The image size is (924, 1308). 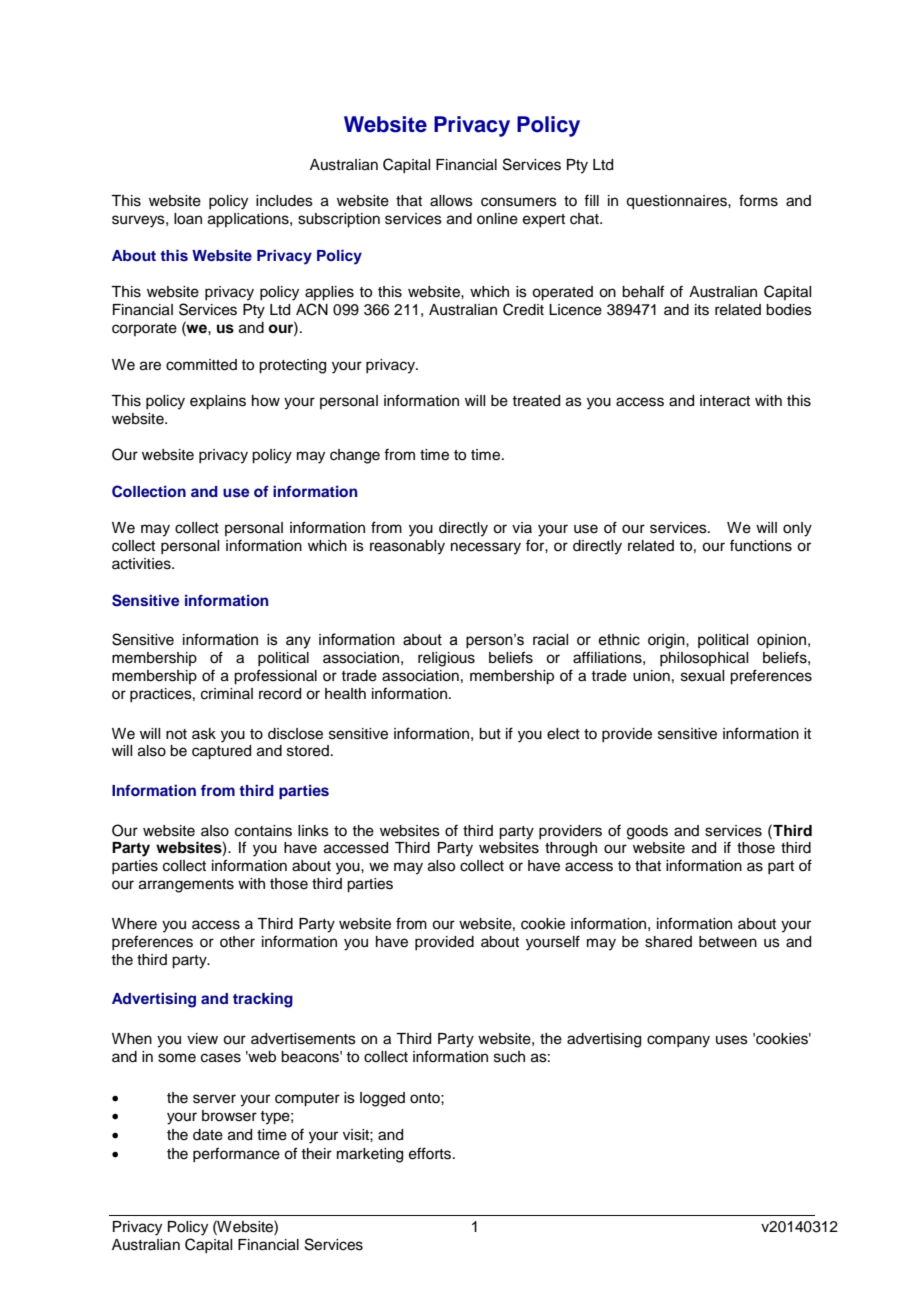 What do you see at coordinates (431, 1153) in the screenshot?
I see `efforts` at bounding box center [431, 1153].
